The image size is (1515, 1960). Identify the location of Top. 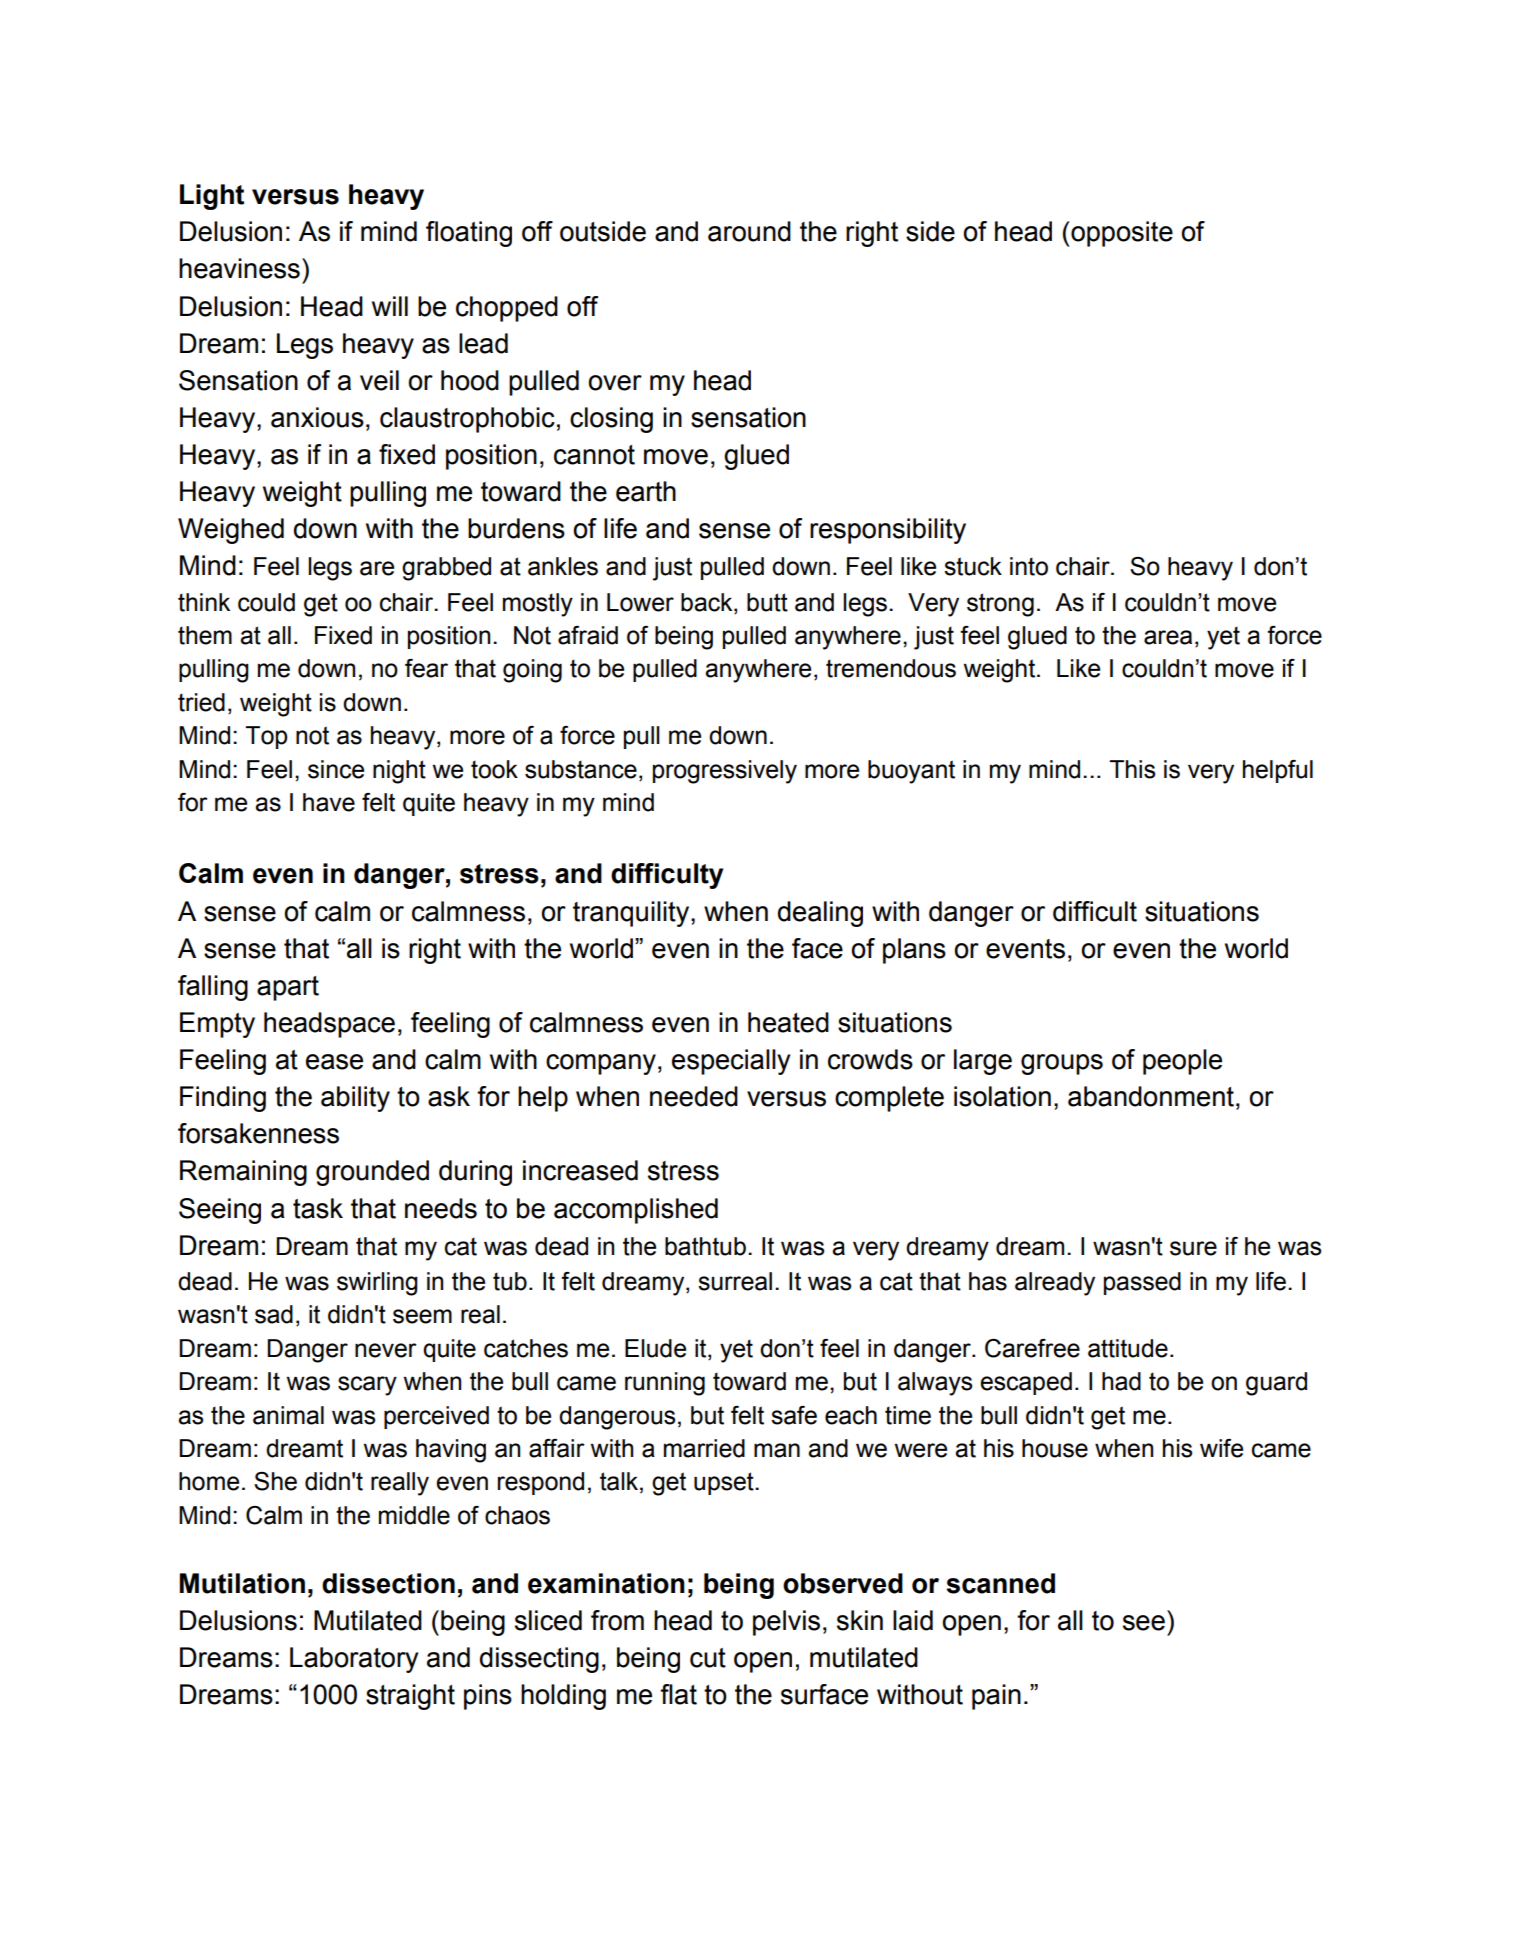
(266, 737).
